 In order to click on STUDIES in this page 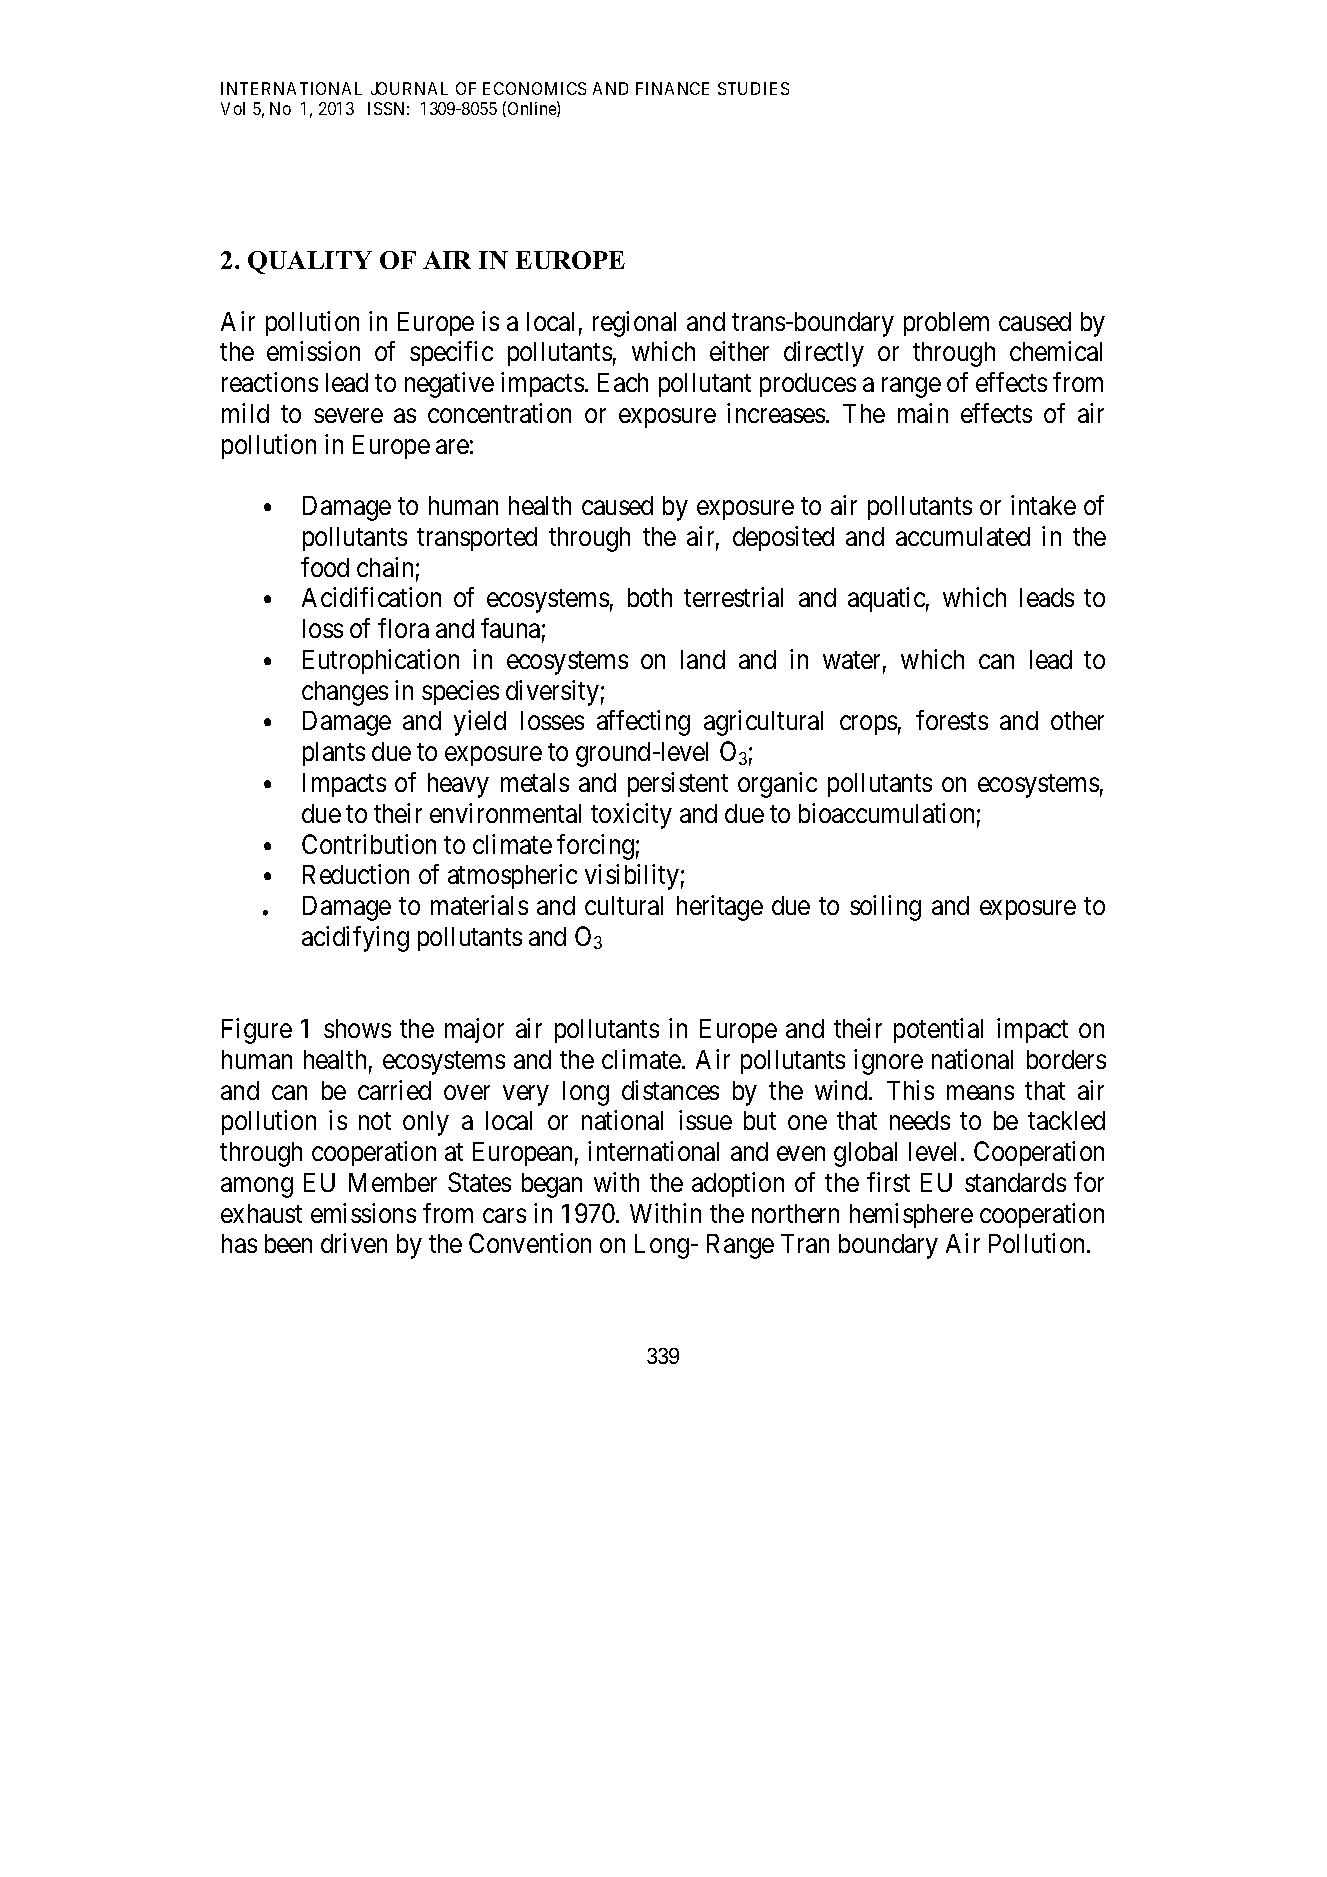, I will do `click(753, 88)`.
